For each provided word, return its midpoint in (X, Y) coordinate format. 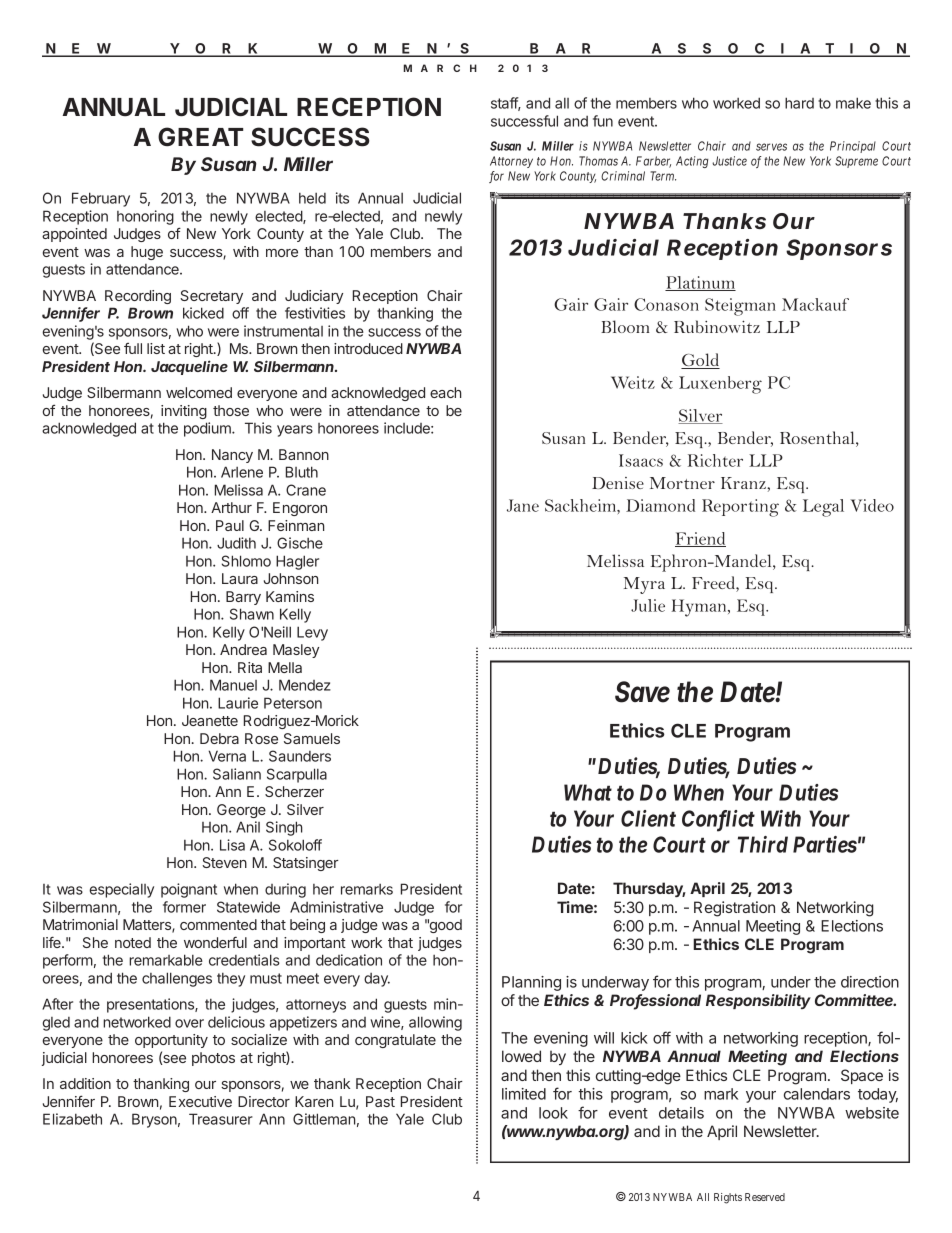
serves (771, 147)
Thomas (598, 161)
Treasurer (221, 1119)
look (553, 1113)
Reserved (765, 1197)
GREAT (200, 136)
